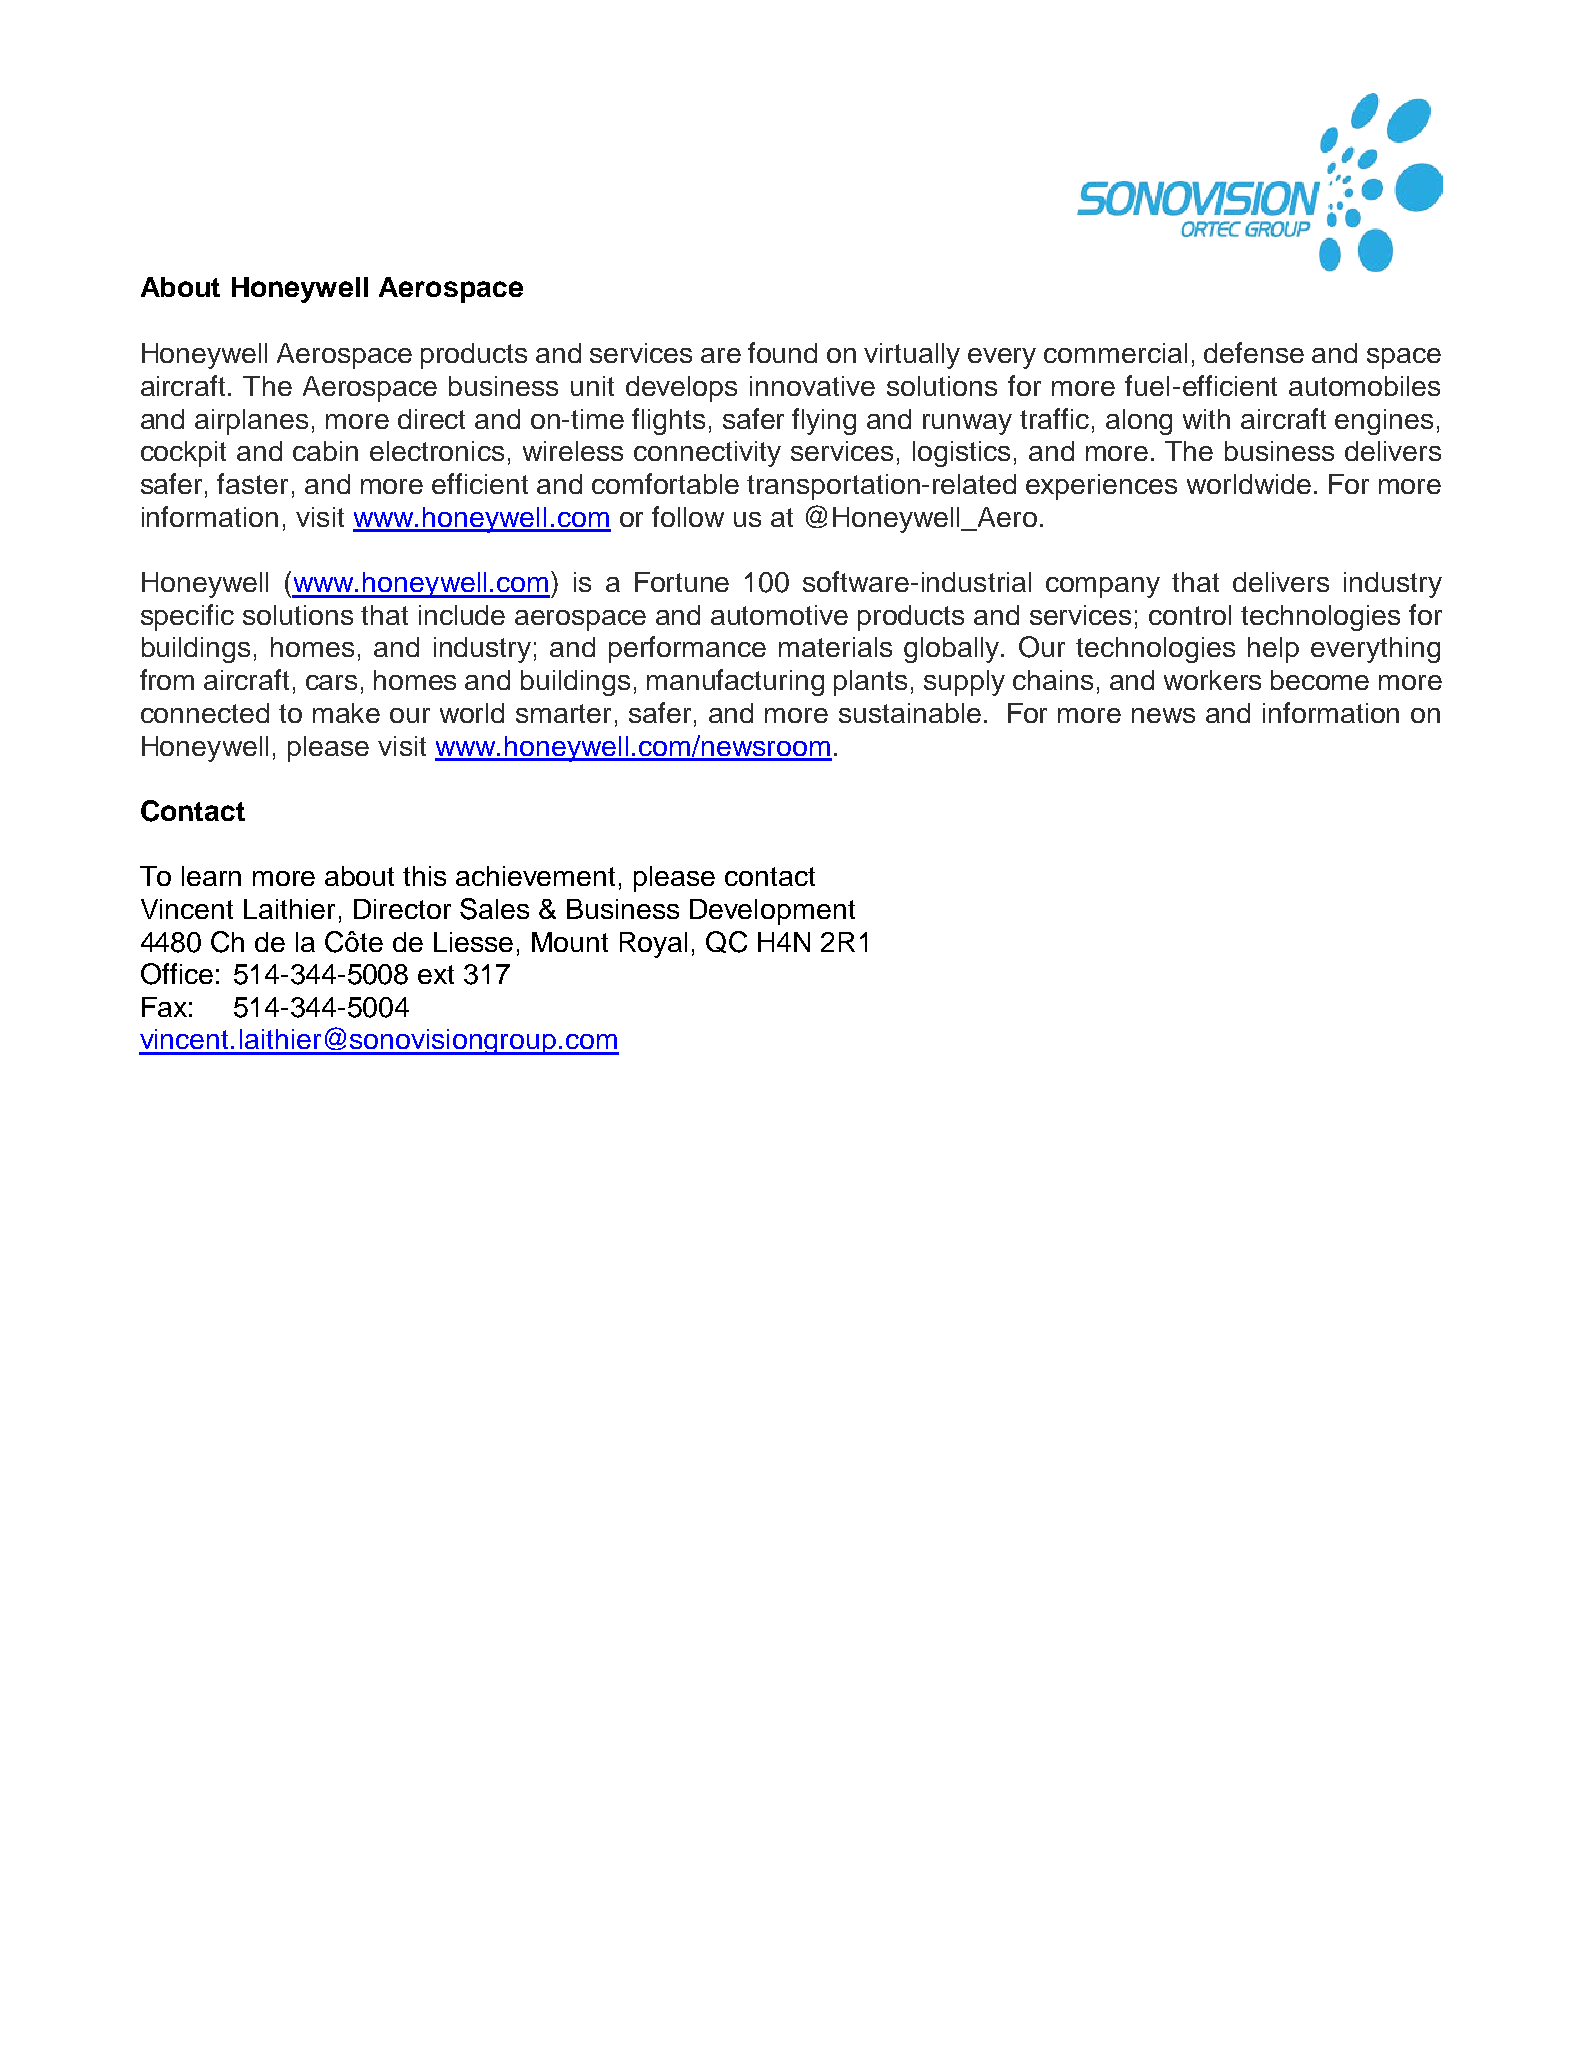 This document has height=2047, width=1582. Describe the element at coordinates (1254, 352) in the document. I see `defense` at that location.
